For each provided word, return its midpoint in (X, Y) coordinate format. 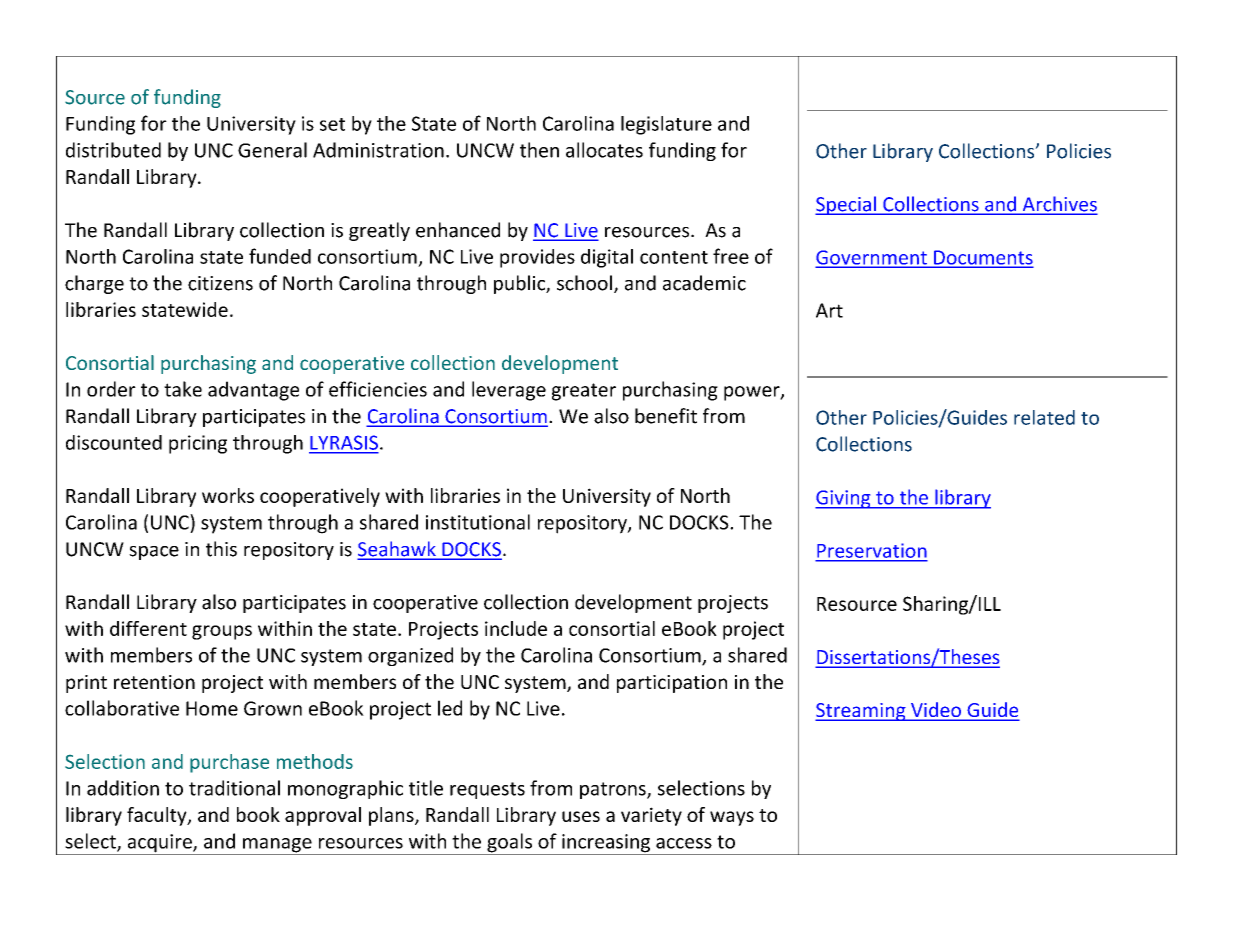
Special (846, 205)
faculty (158, 816)
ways (732, 818)
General (272, 150)
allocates (604, 150)
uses (581, 816)
